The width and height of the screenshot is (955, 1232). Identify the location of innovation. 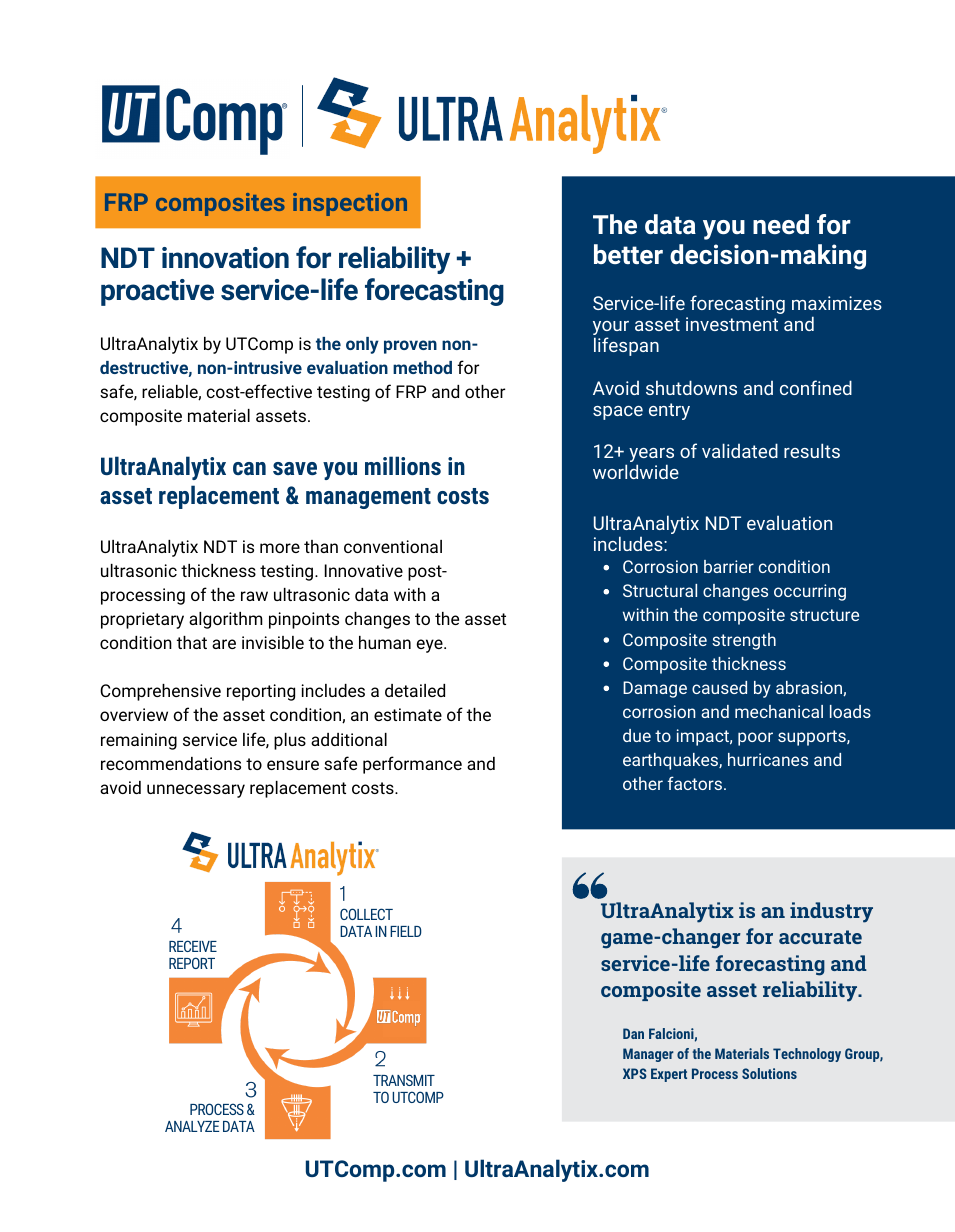
(225, 258).
